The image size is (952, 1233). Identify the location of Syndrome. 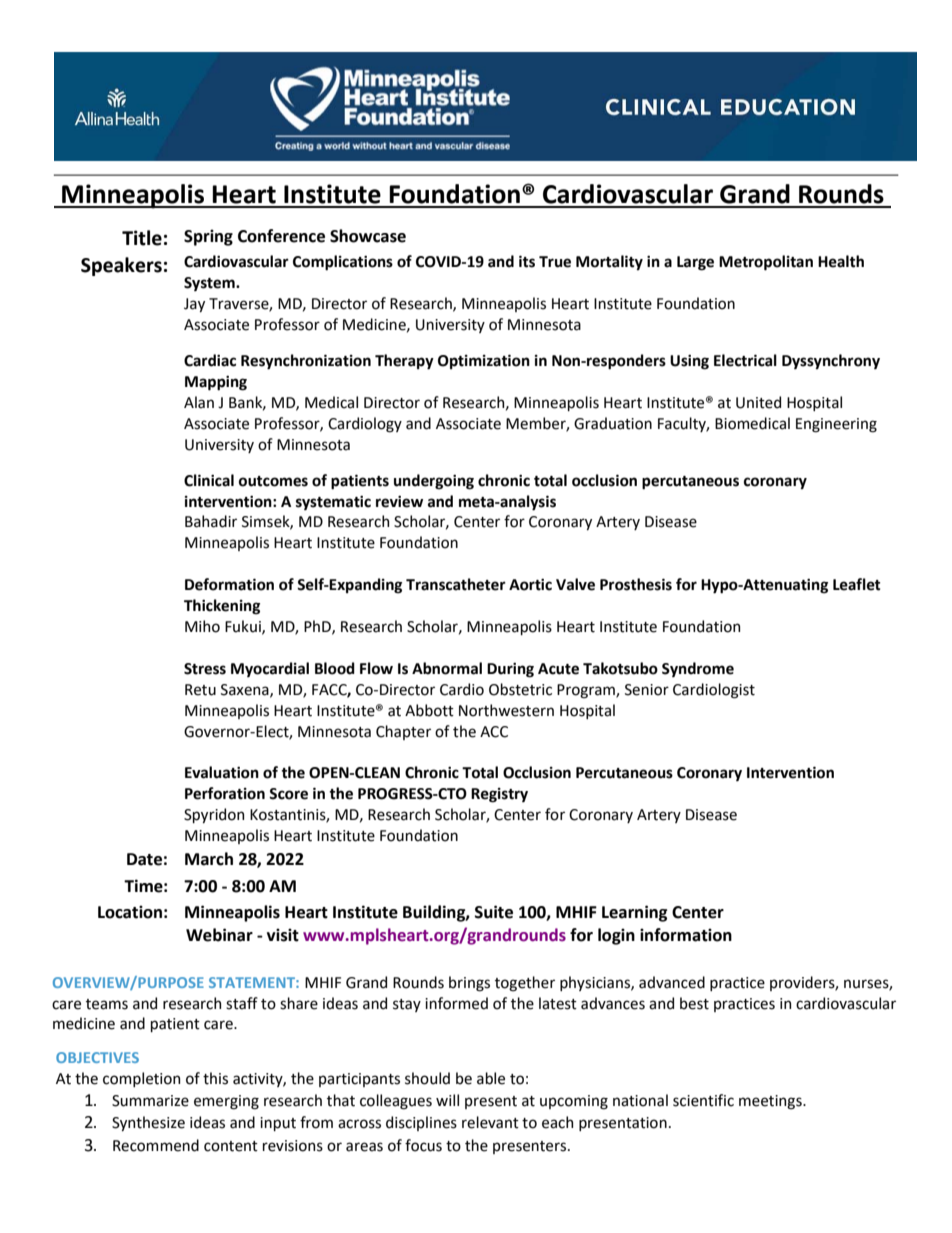
(698, 669).
